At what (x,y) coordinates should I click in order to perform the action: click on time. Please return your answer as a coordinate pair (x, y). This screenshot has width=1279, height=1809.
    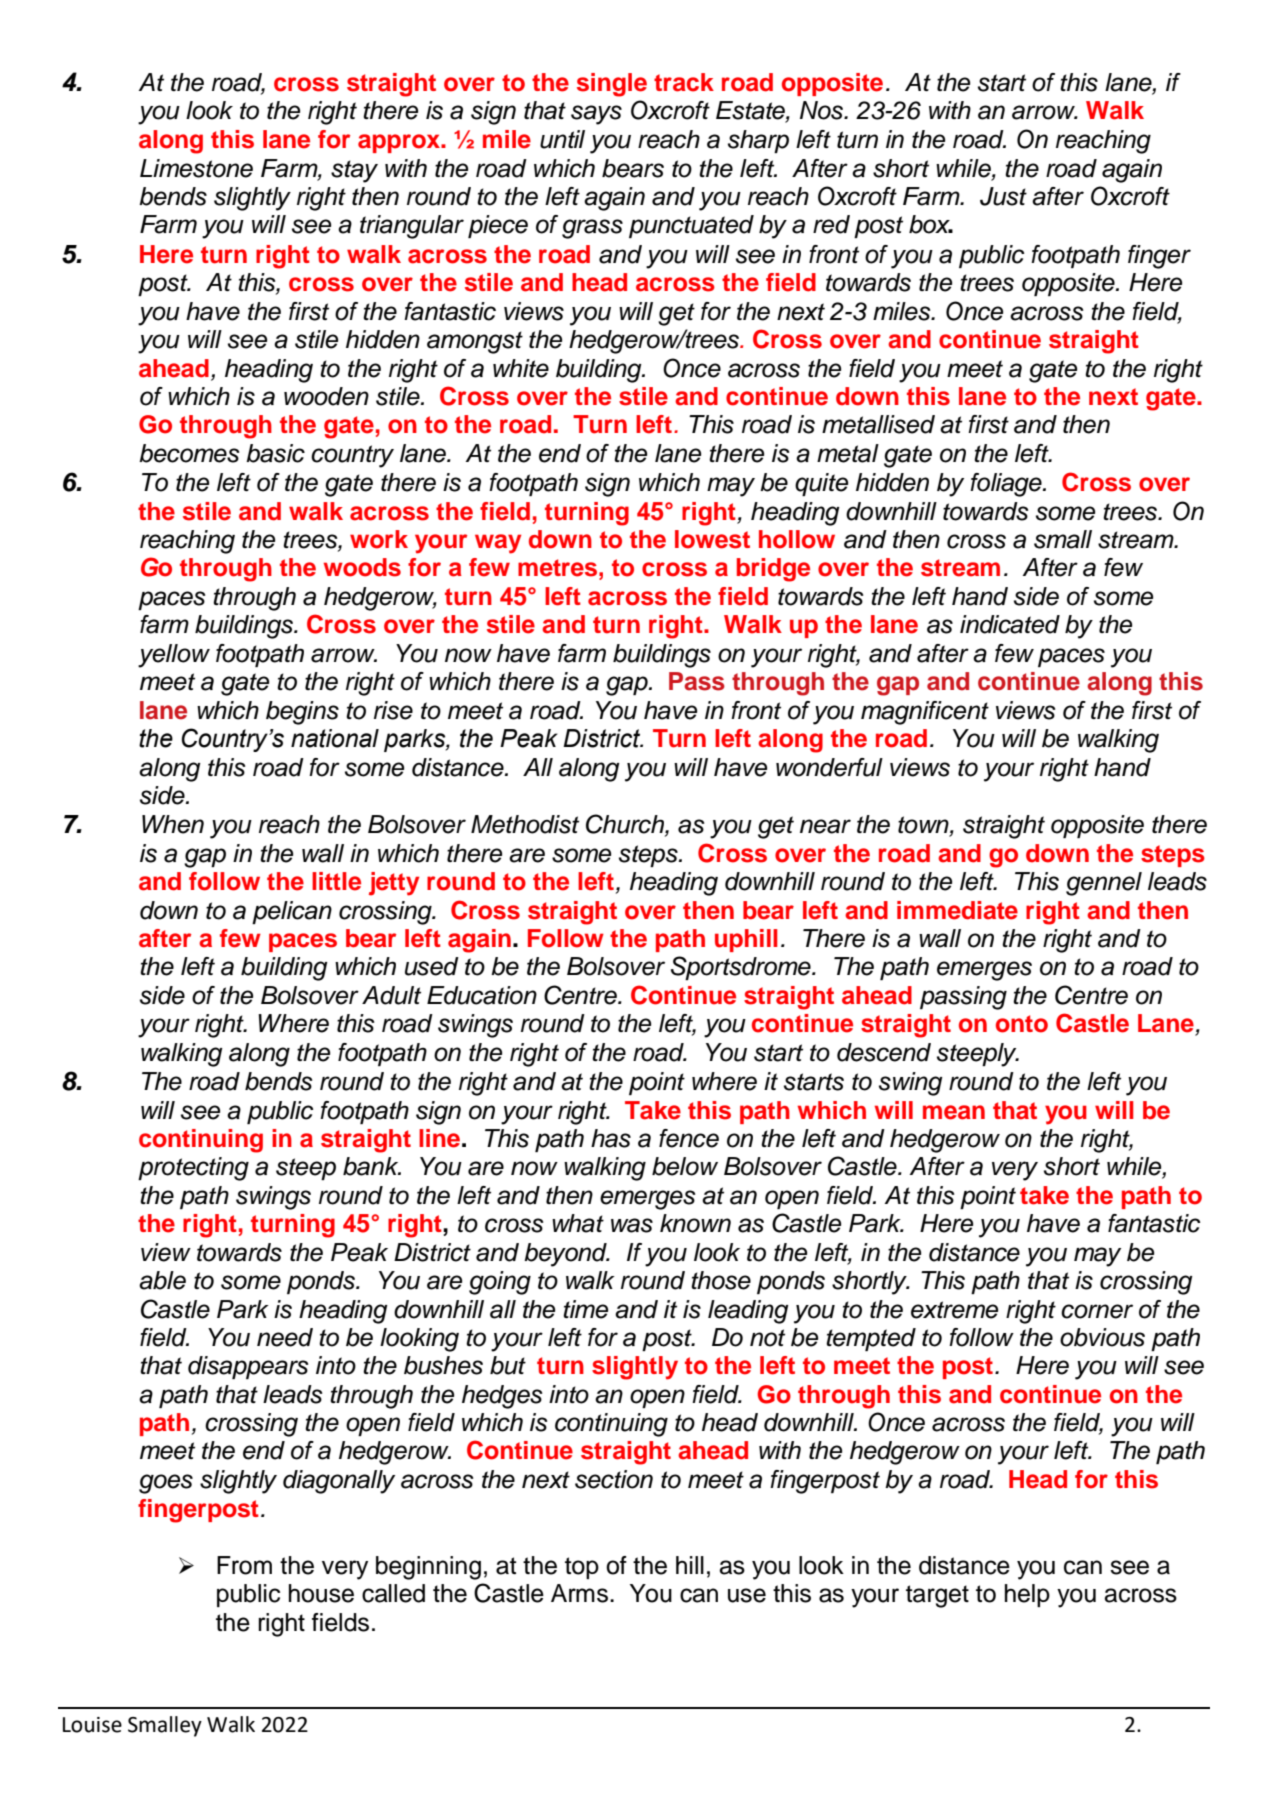
    Looking at the image, I should click on (585, 1309).
